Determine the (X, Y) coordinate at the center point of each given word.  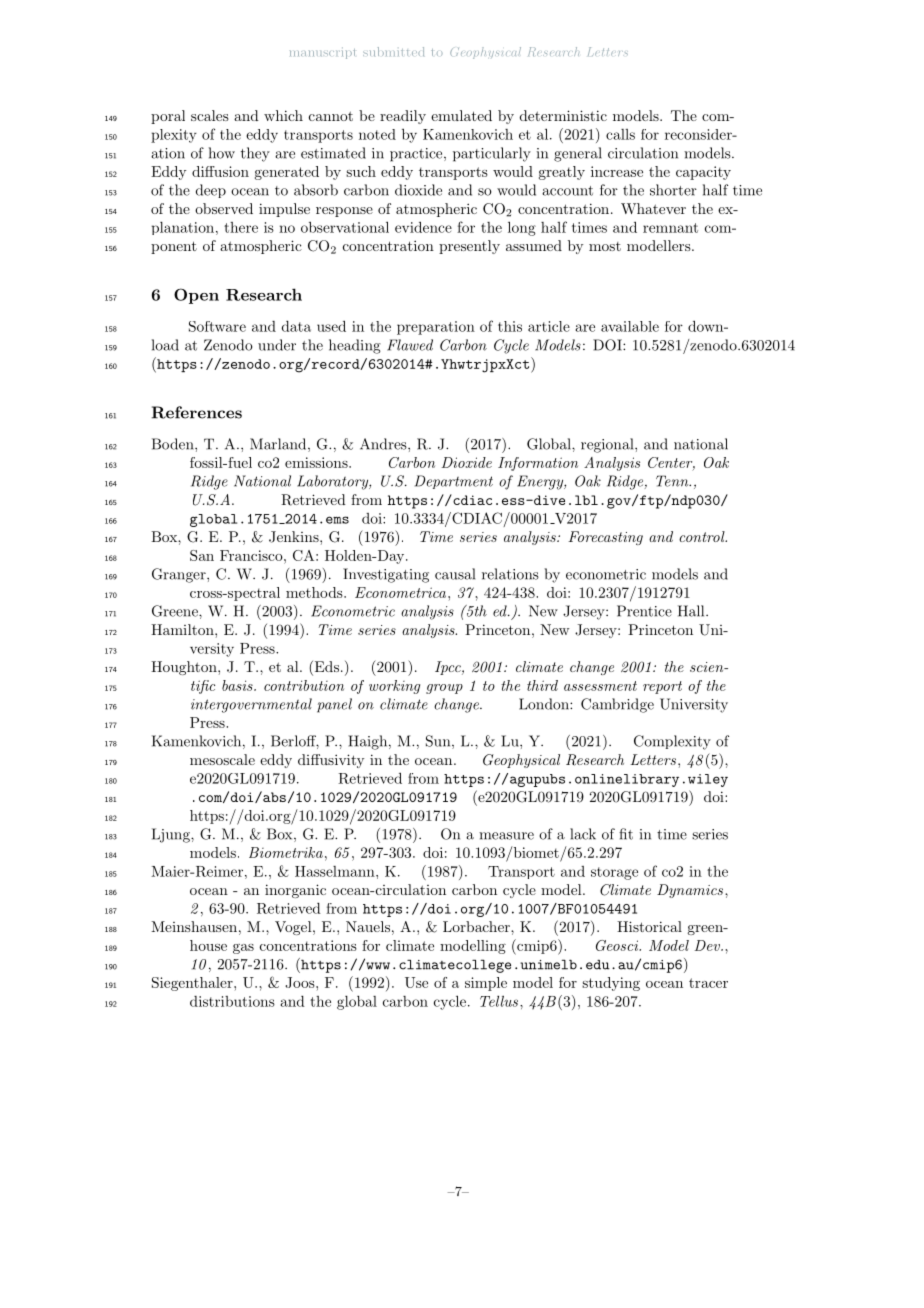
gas (243, 949)
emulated (461, 115)
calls (620, 134)
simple (486, 984)
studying (611, 984)
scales (210, 115)
